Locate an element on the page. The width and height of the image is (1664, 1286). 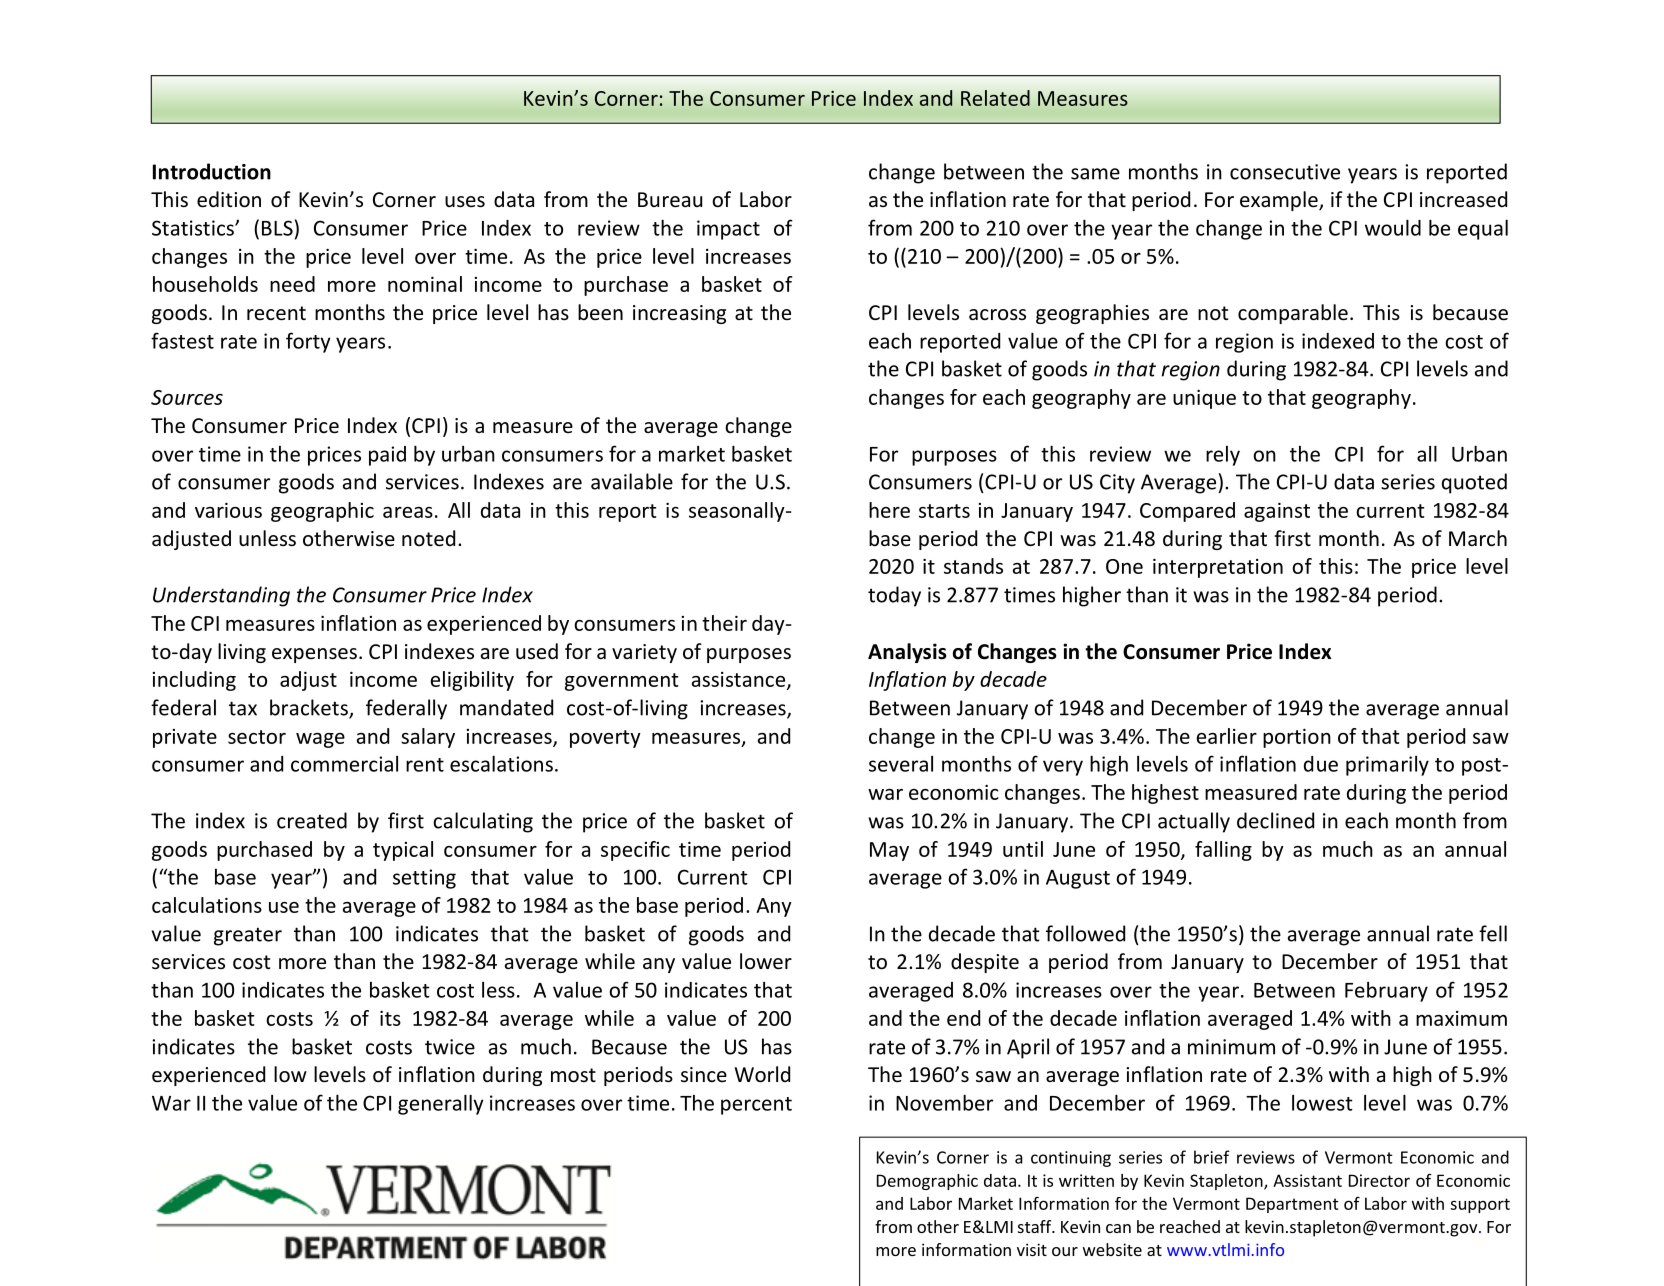
portion is located at coordinates (1297, 738).
